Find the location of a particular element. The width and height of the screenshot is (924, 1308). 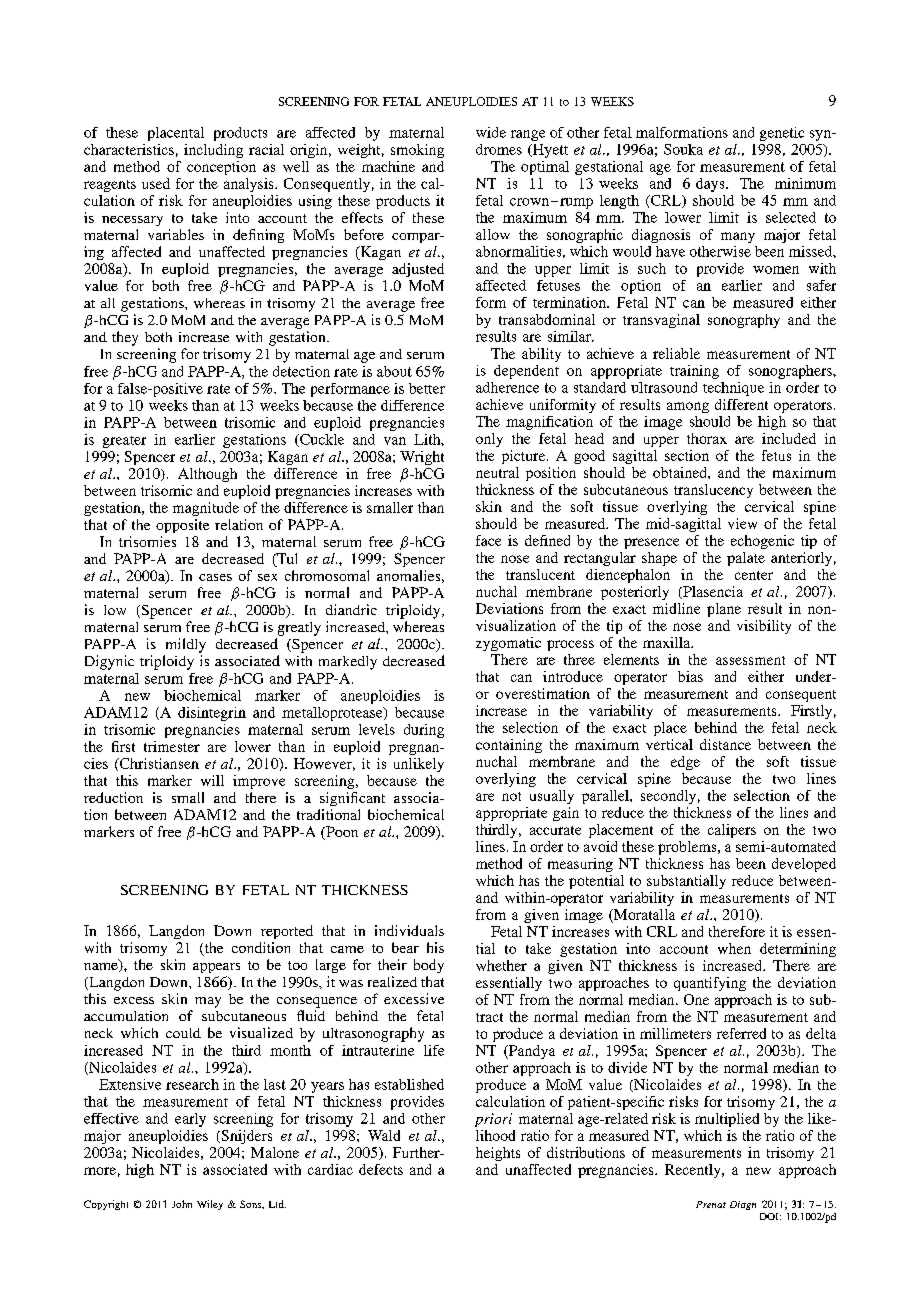

days is located at coordinates (711, 185).
